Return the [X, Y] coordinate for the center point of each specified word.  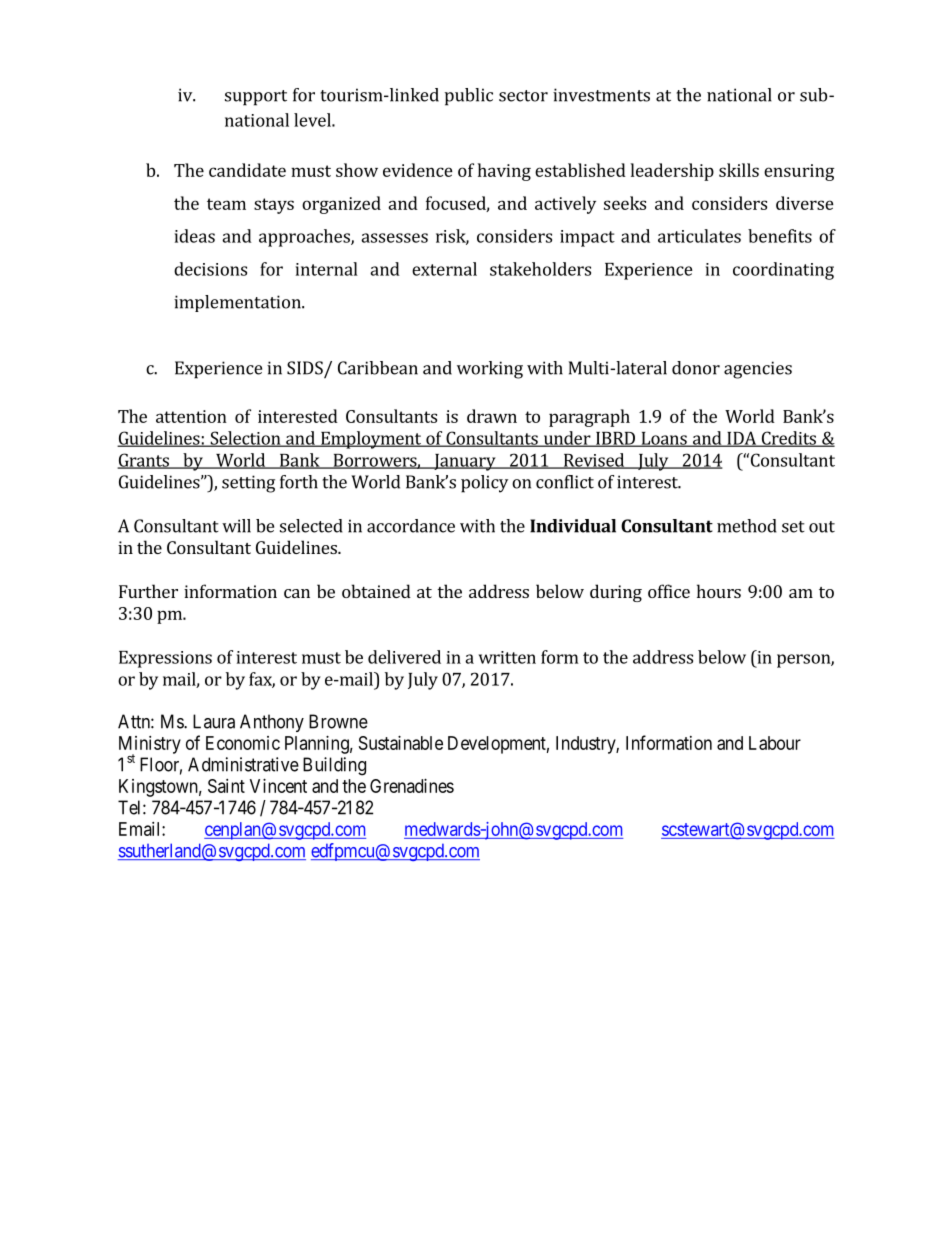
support [256, 98]
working [490, 370]
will [236, 526]
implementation [238, 303]
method [747, 526]
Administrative [243, 764]
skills [739, 170]
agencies [758, 370]
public [469, 97]
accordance [411, 526]
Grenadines [412, 786]
